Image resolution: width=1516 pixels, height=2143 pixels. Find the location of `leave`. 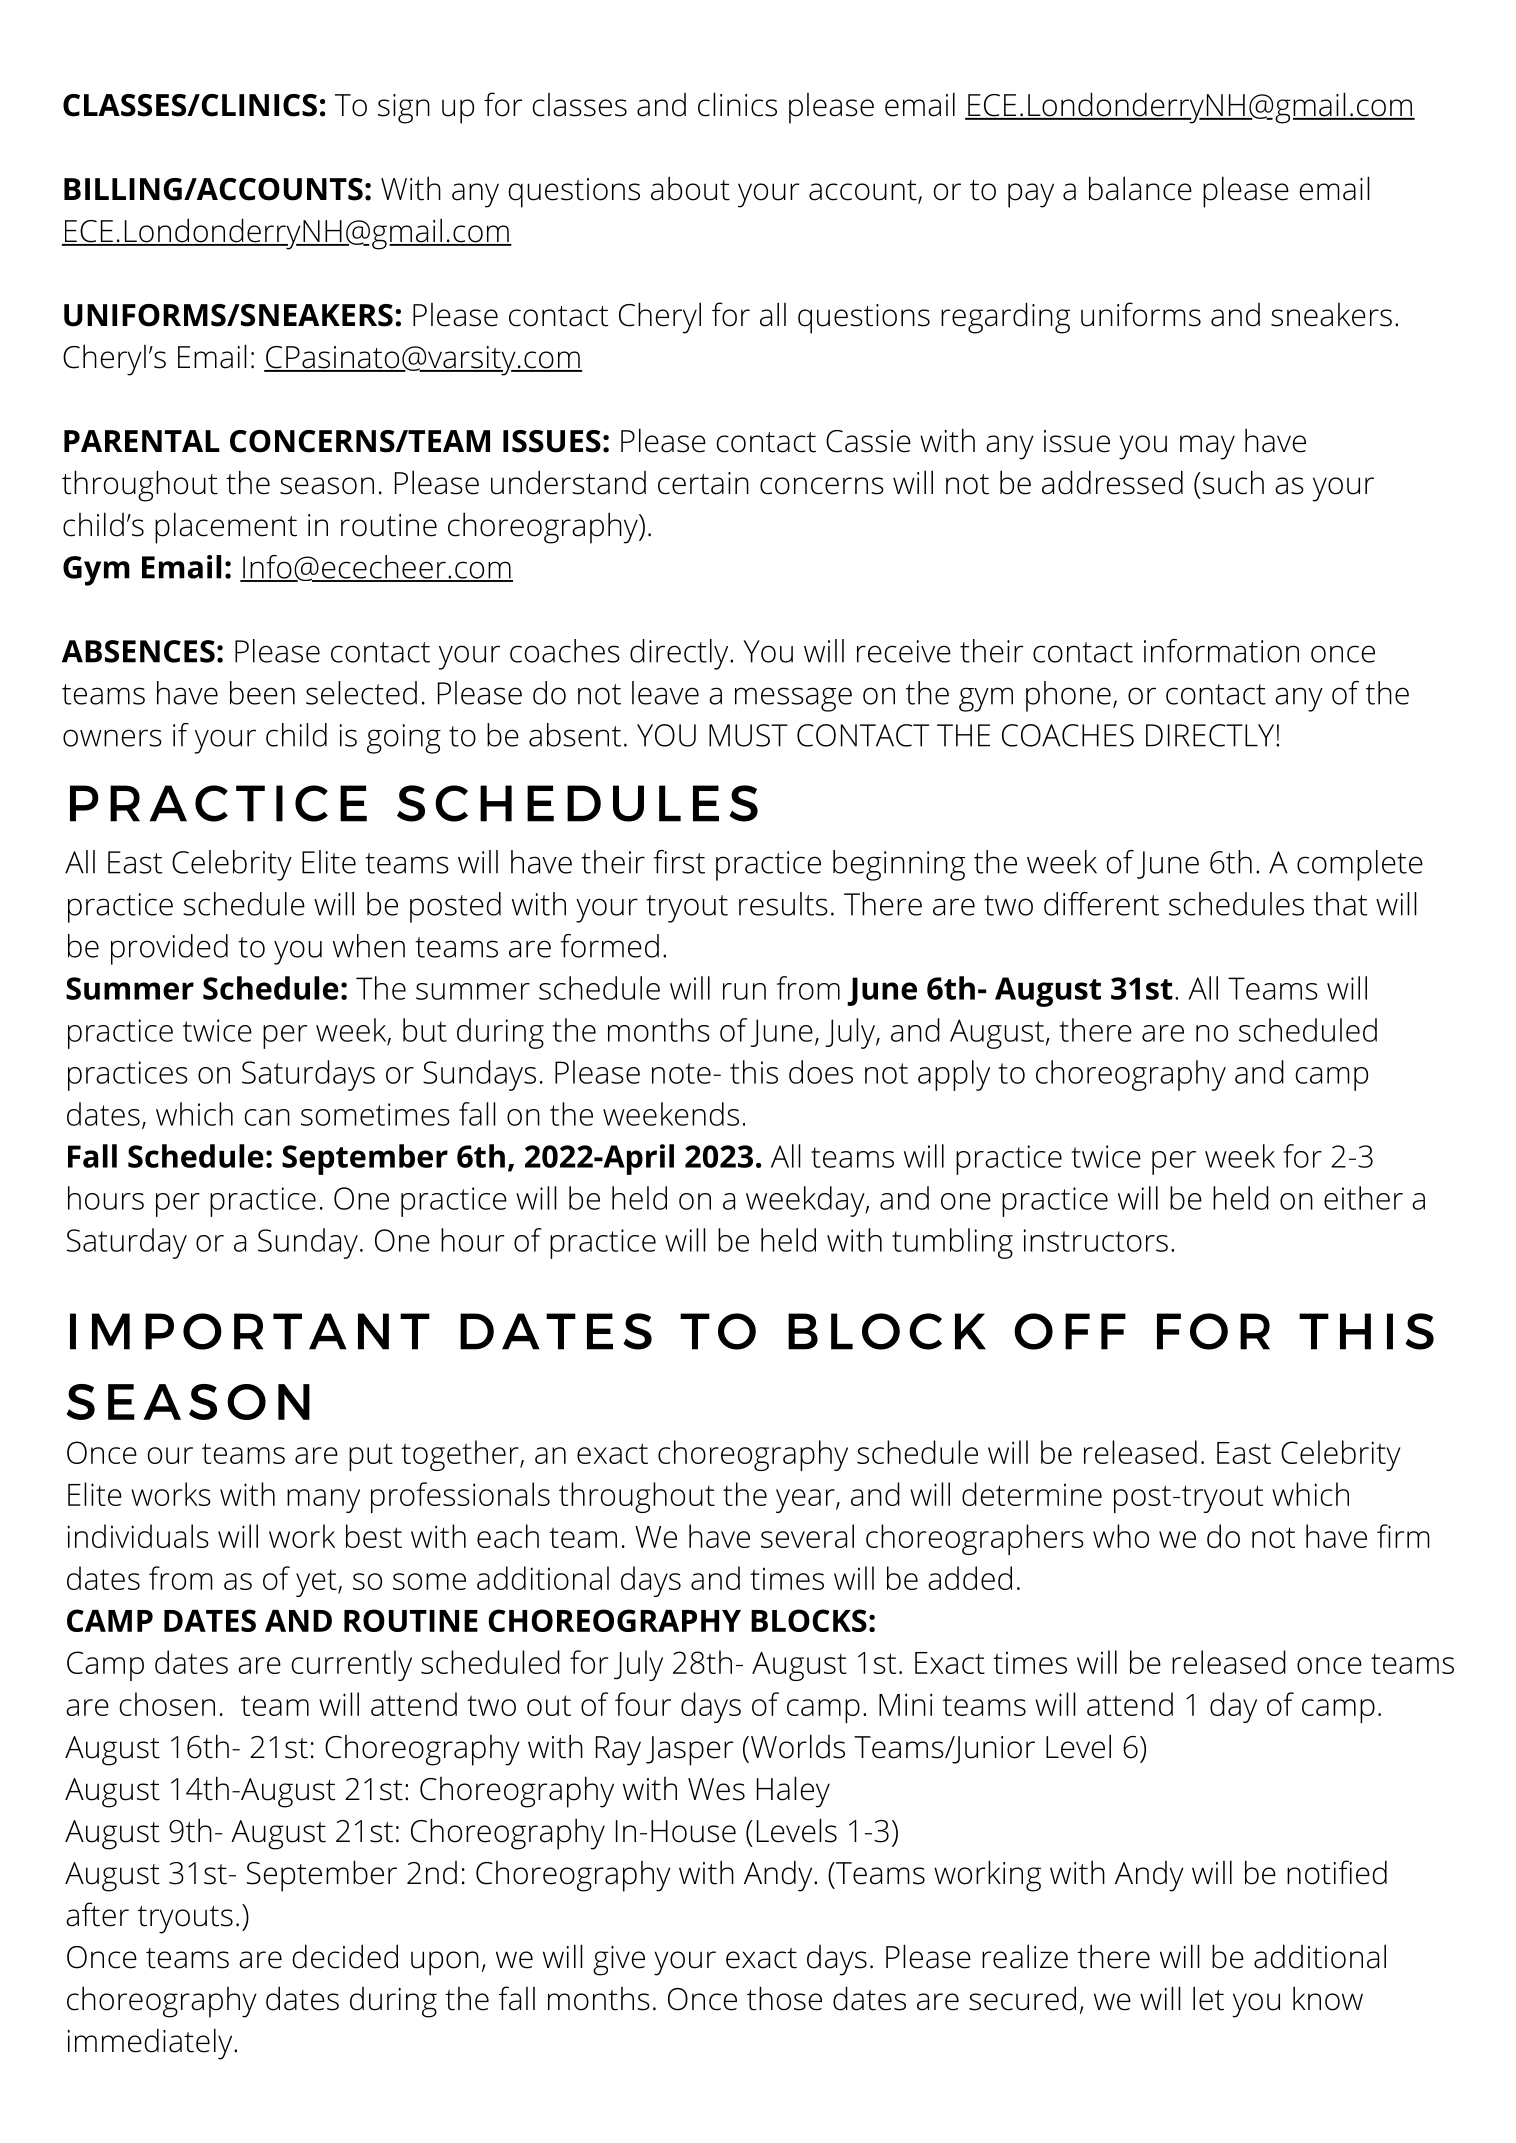

leave is located at coordinates (665, 693).
